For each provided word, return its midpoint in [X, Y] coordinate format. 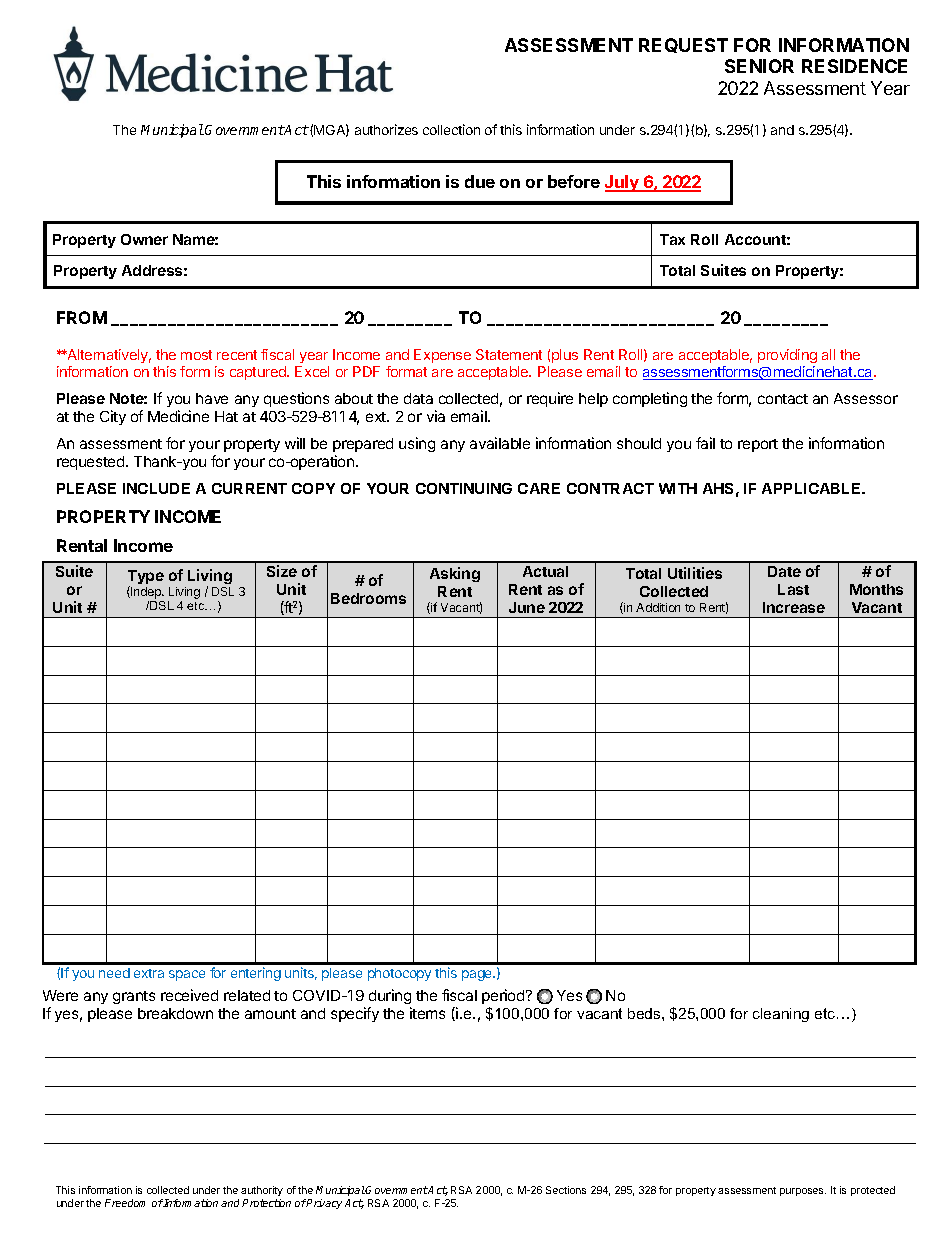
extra [149, 973]
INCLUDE [156, 488]
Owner [144, 239]
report [758, 445]
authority [262, 1191]
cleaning [781, 1015]
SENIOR [759, 66]
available [500, 443]
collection [451, 129]
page [478, 975]
